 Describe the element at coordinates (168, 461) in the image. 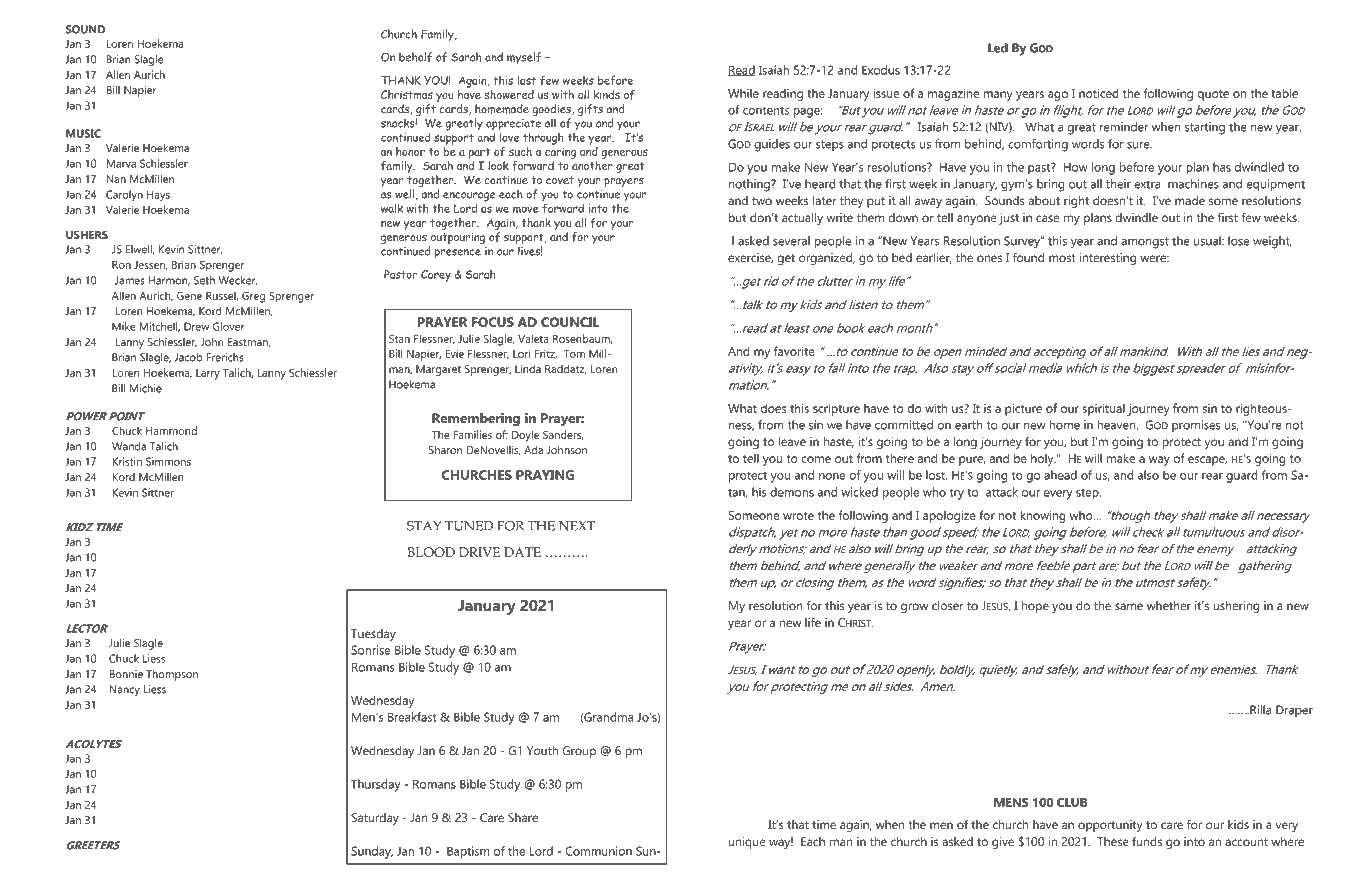

I see `Simmons` at that location.
